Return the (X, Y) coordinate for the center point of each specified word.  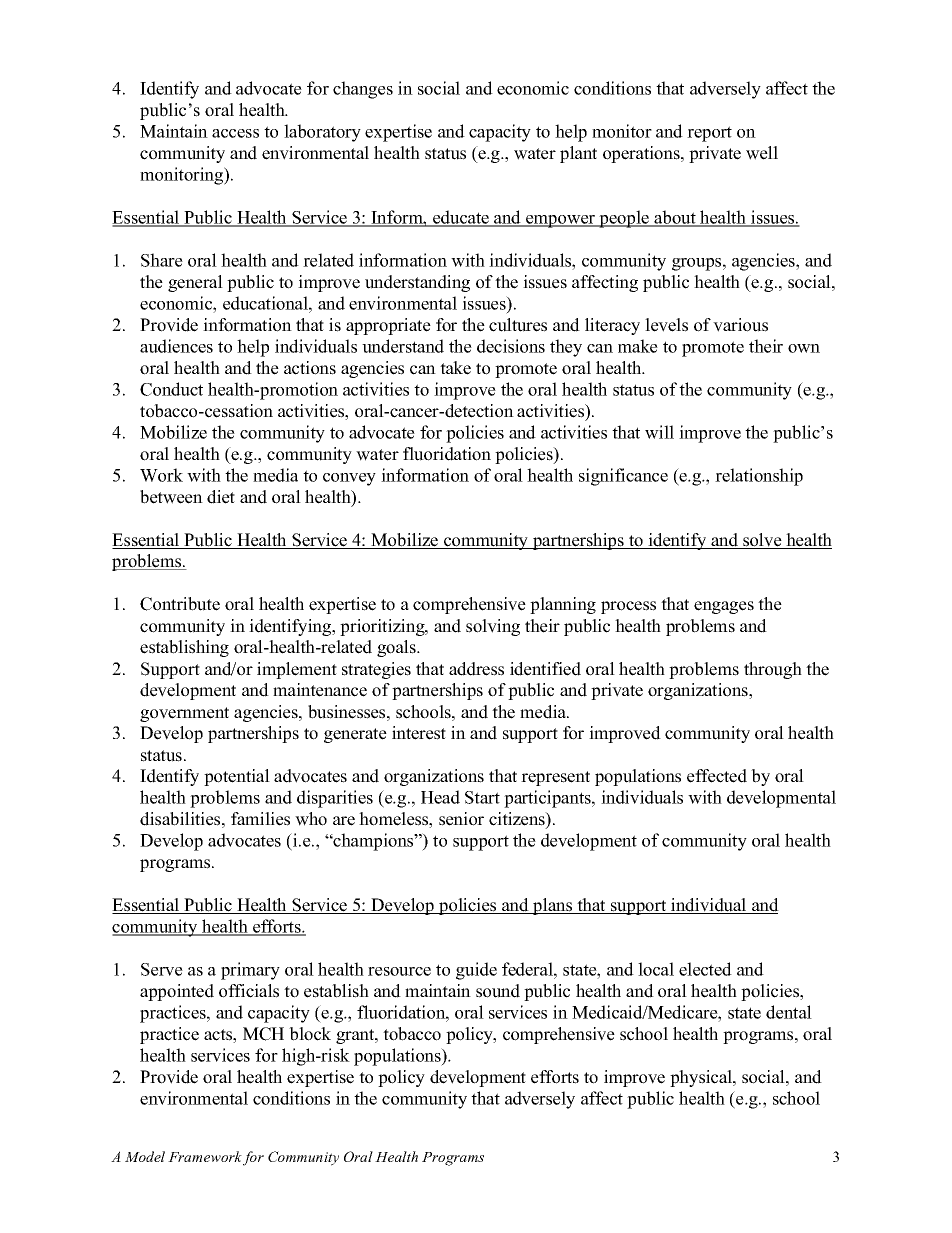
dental (789, 1012)
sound (498, 991)
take (455, 368)
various (740, 325)
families (260, 819)
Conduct (171, 389)
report (709, 134)
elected (705, 969)
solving (493, 627)
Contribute (180, 604)
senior (461, 819)
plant (578, 154)
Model (145, 1156)
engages (724, 607)
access (235, 133)
